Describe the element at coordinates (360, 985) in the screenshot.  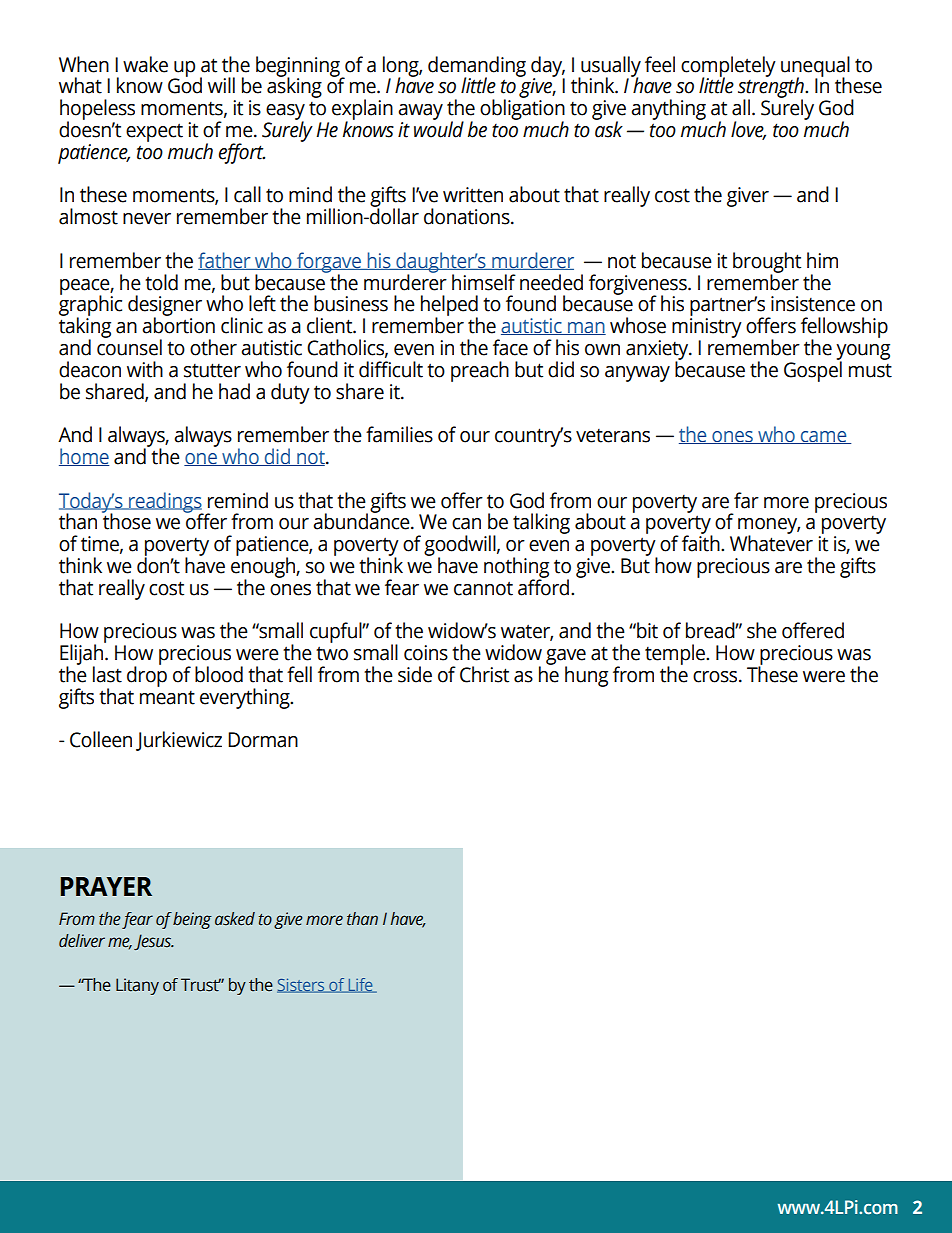
I see `Life` at that location.
